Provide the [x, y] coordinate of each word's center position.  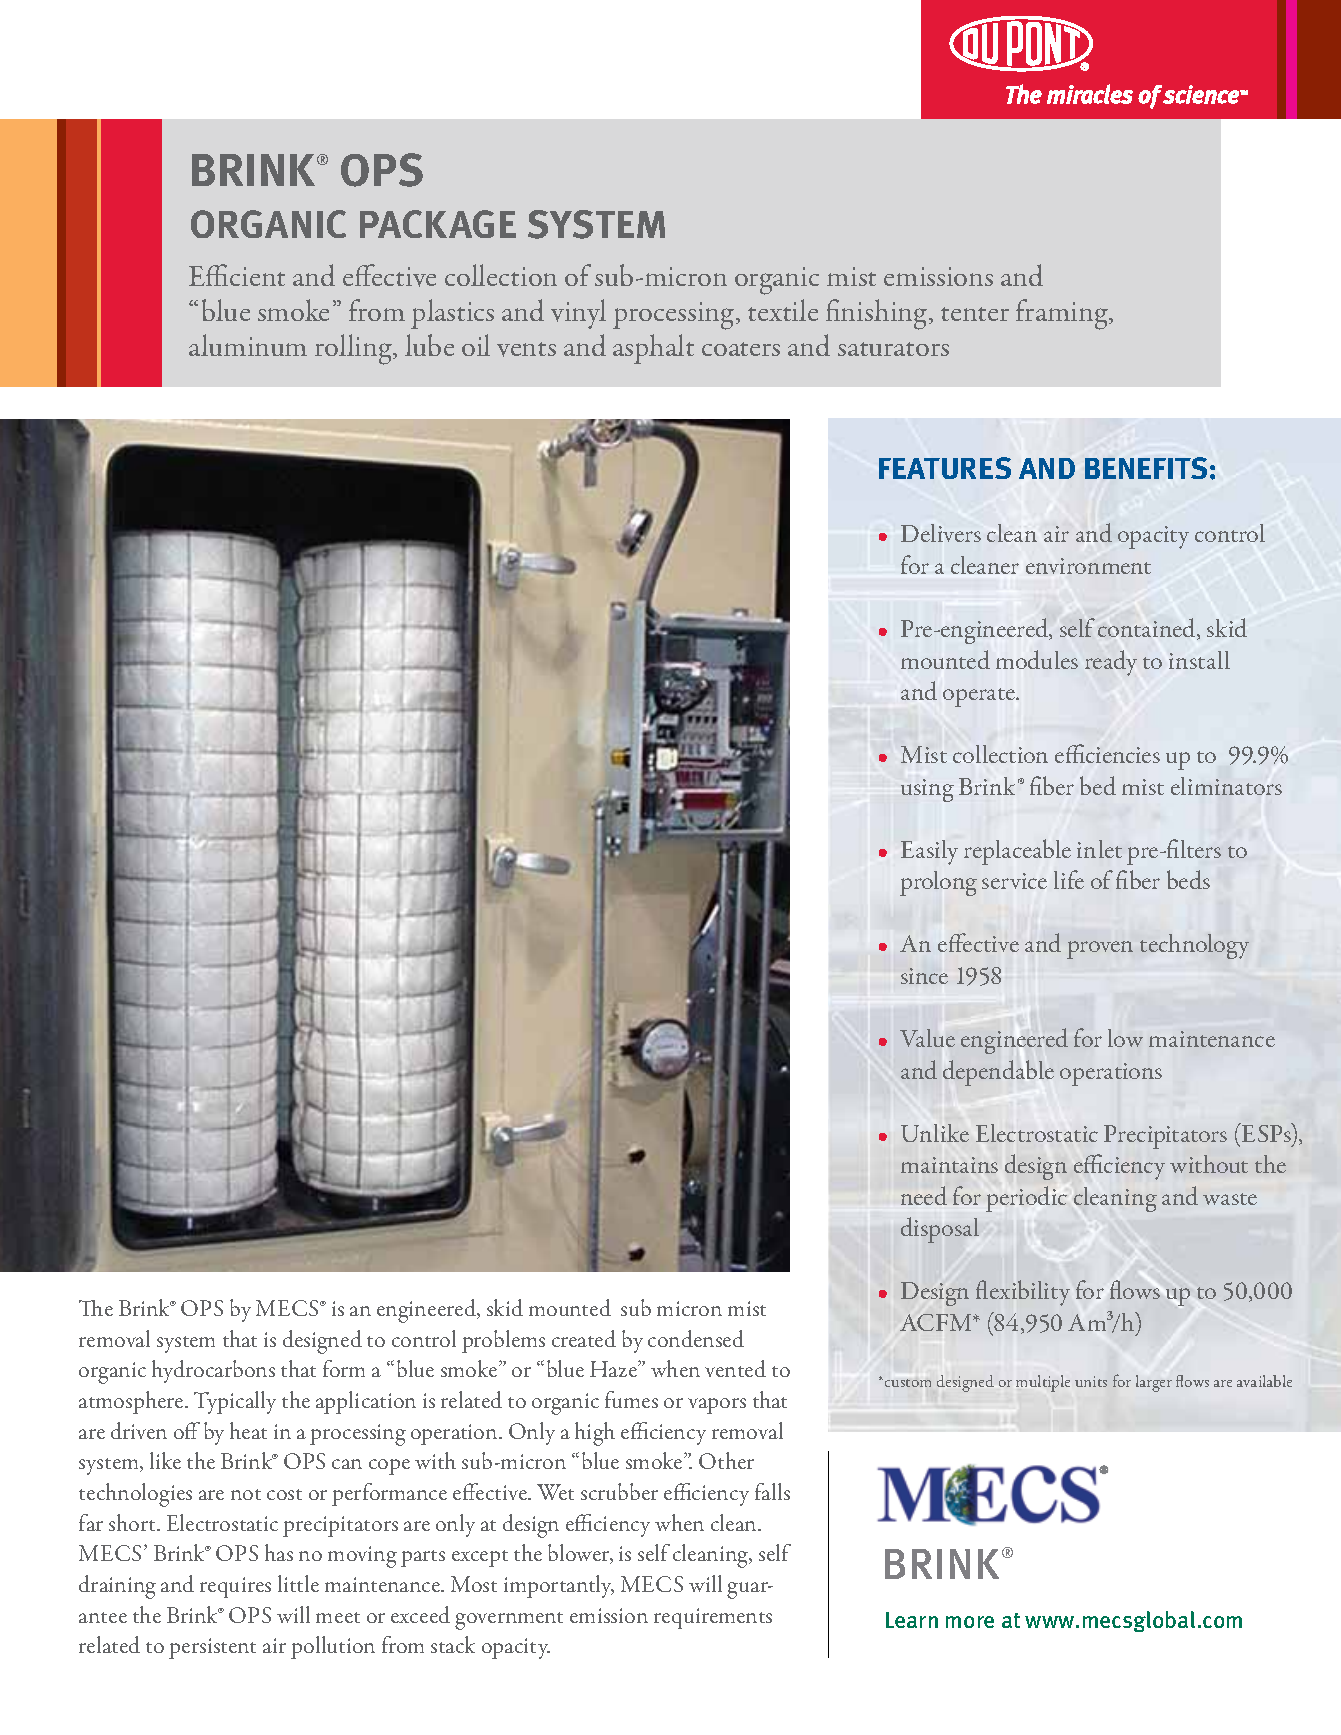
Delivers [941, 533]
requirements [713, 1618]
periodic [1026, 1199]
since [924, 976]
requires [235, 1587]
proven [1100, 950]
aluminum [248, 345]
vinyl [578, 314]
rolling [354, 349]
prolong [938, 883]
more [970, 1622]
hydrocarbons [213, 1371]
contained [1148, 629]
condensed [696, 1338]
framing [1063, 314]
